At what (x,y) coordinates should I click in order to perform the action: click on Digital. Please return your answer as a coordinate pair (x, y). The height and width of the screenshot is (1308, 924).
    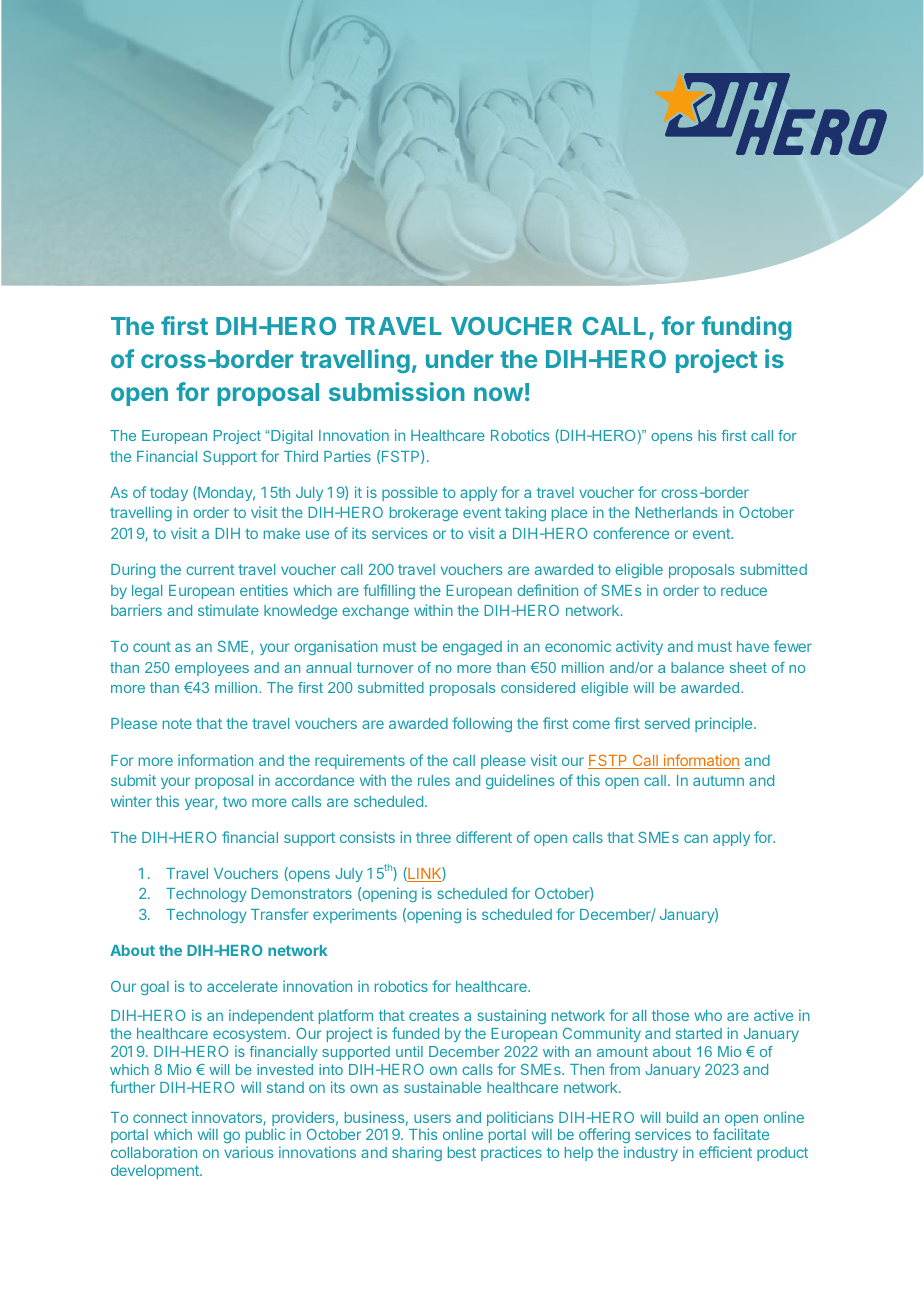
    Looking at the image, I should click on (290, 437).
